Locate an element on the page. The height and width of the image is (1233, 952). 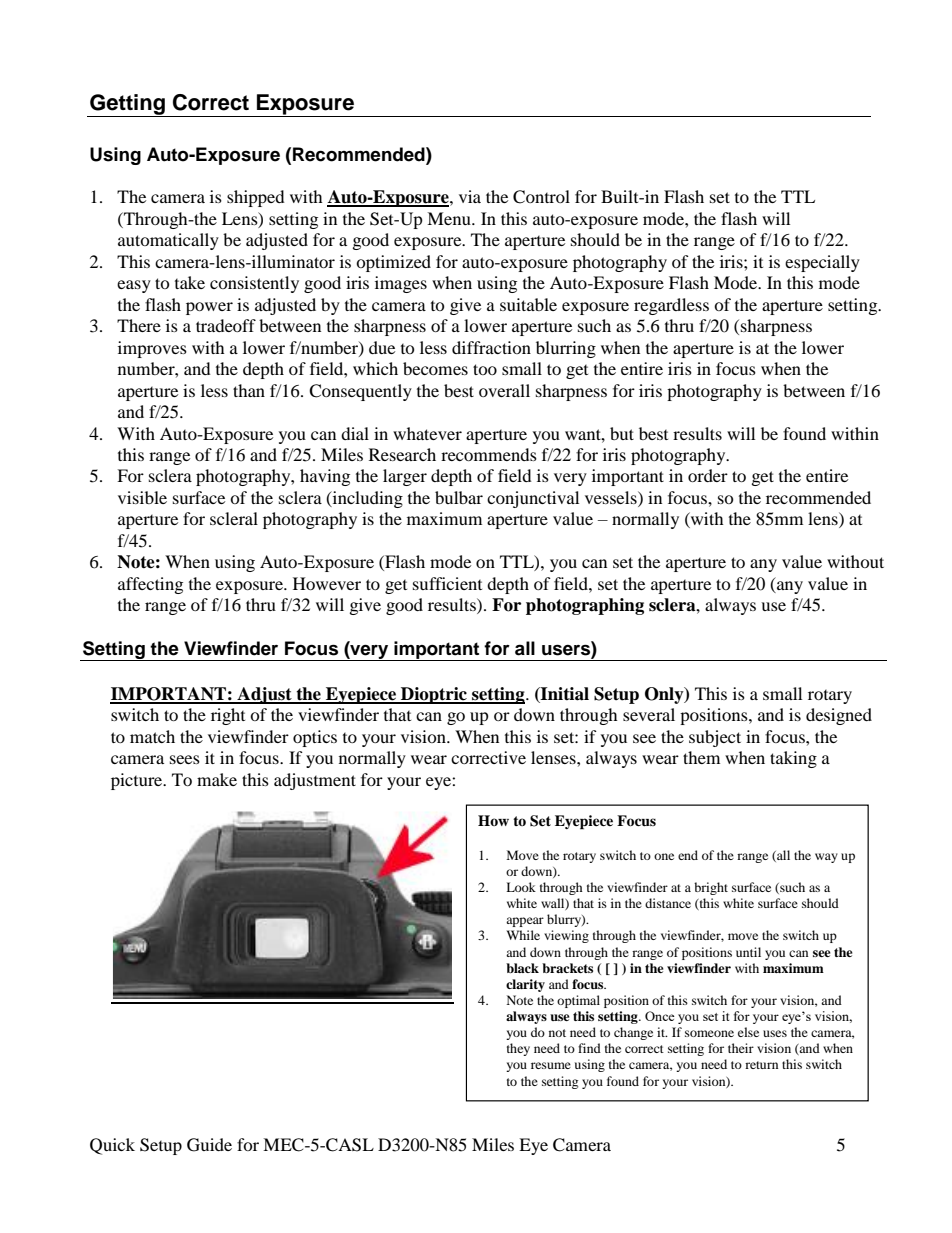
via is located at coordinates (470, 196).
